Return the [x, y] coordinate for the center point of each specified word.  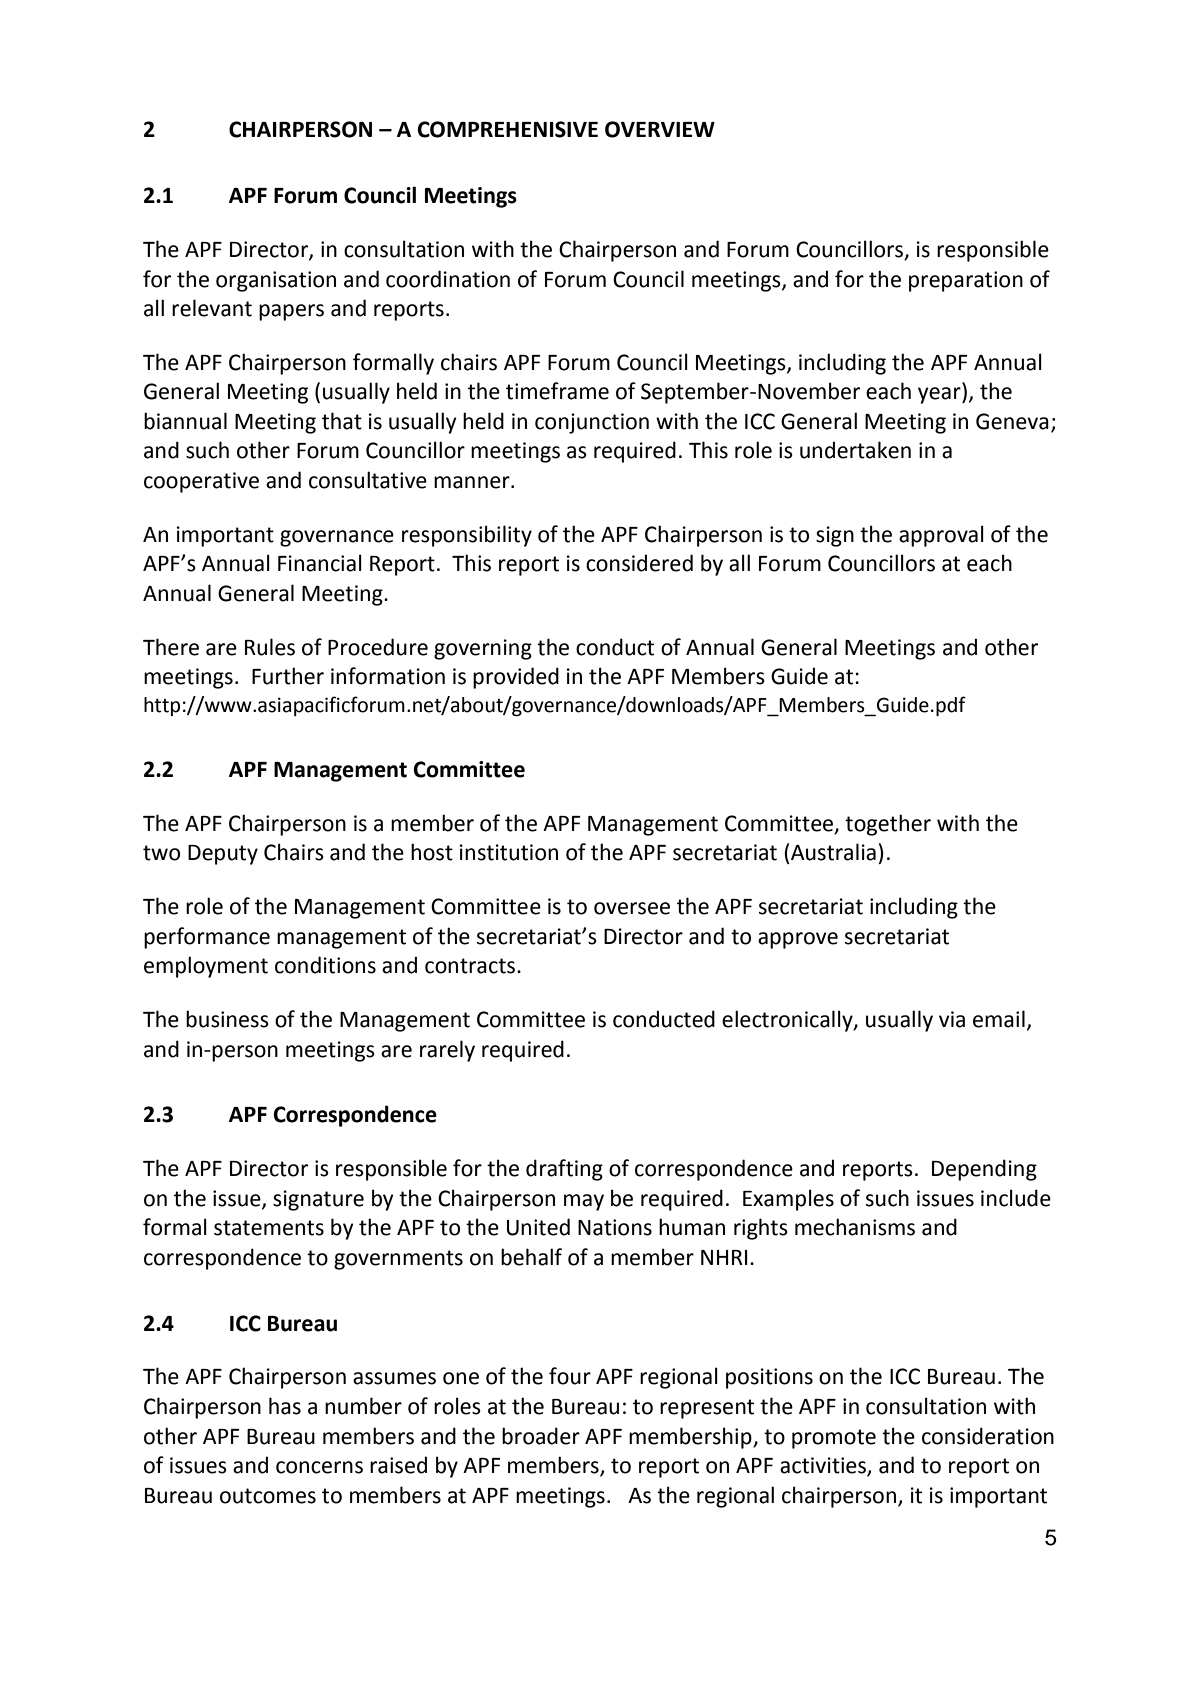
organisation [276, 281]
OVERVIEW [660, 129]
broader [541, 1436]
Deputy [223, 855]
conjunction [592, 423]
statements [269, 1228]
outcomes [268, 1496]
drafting [564, 1170]
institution [509, 852]
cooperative [201, 482]
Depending [984, 1170]
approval [941, 536]
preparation [966, 281]
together [888, 825]
